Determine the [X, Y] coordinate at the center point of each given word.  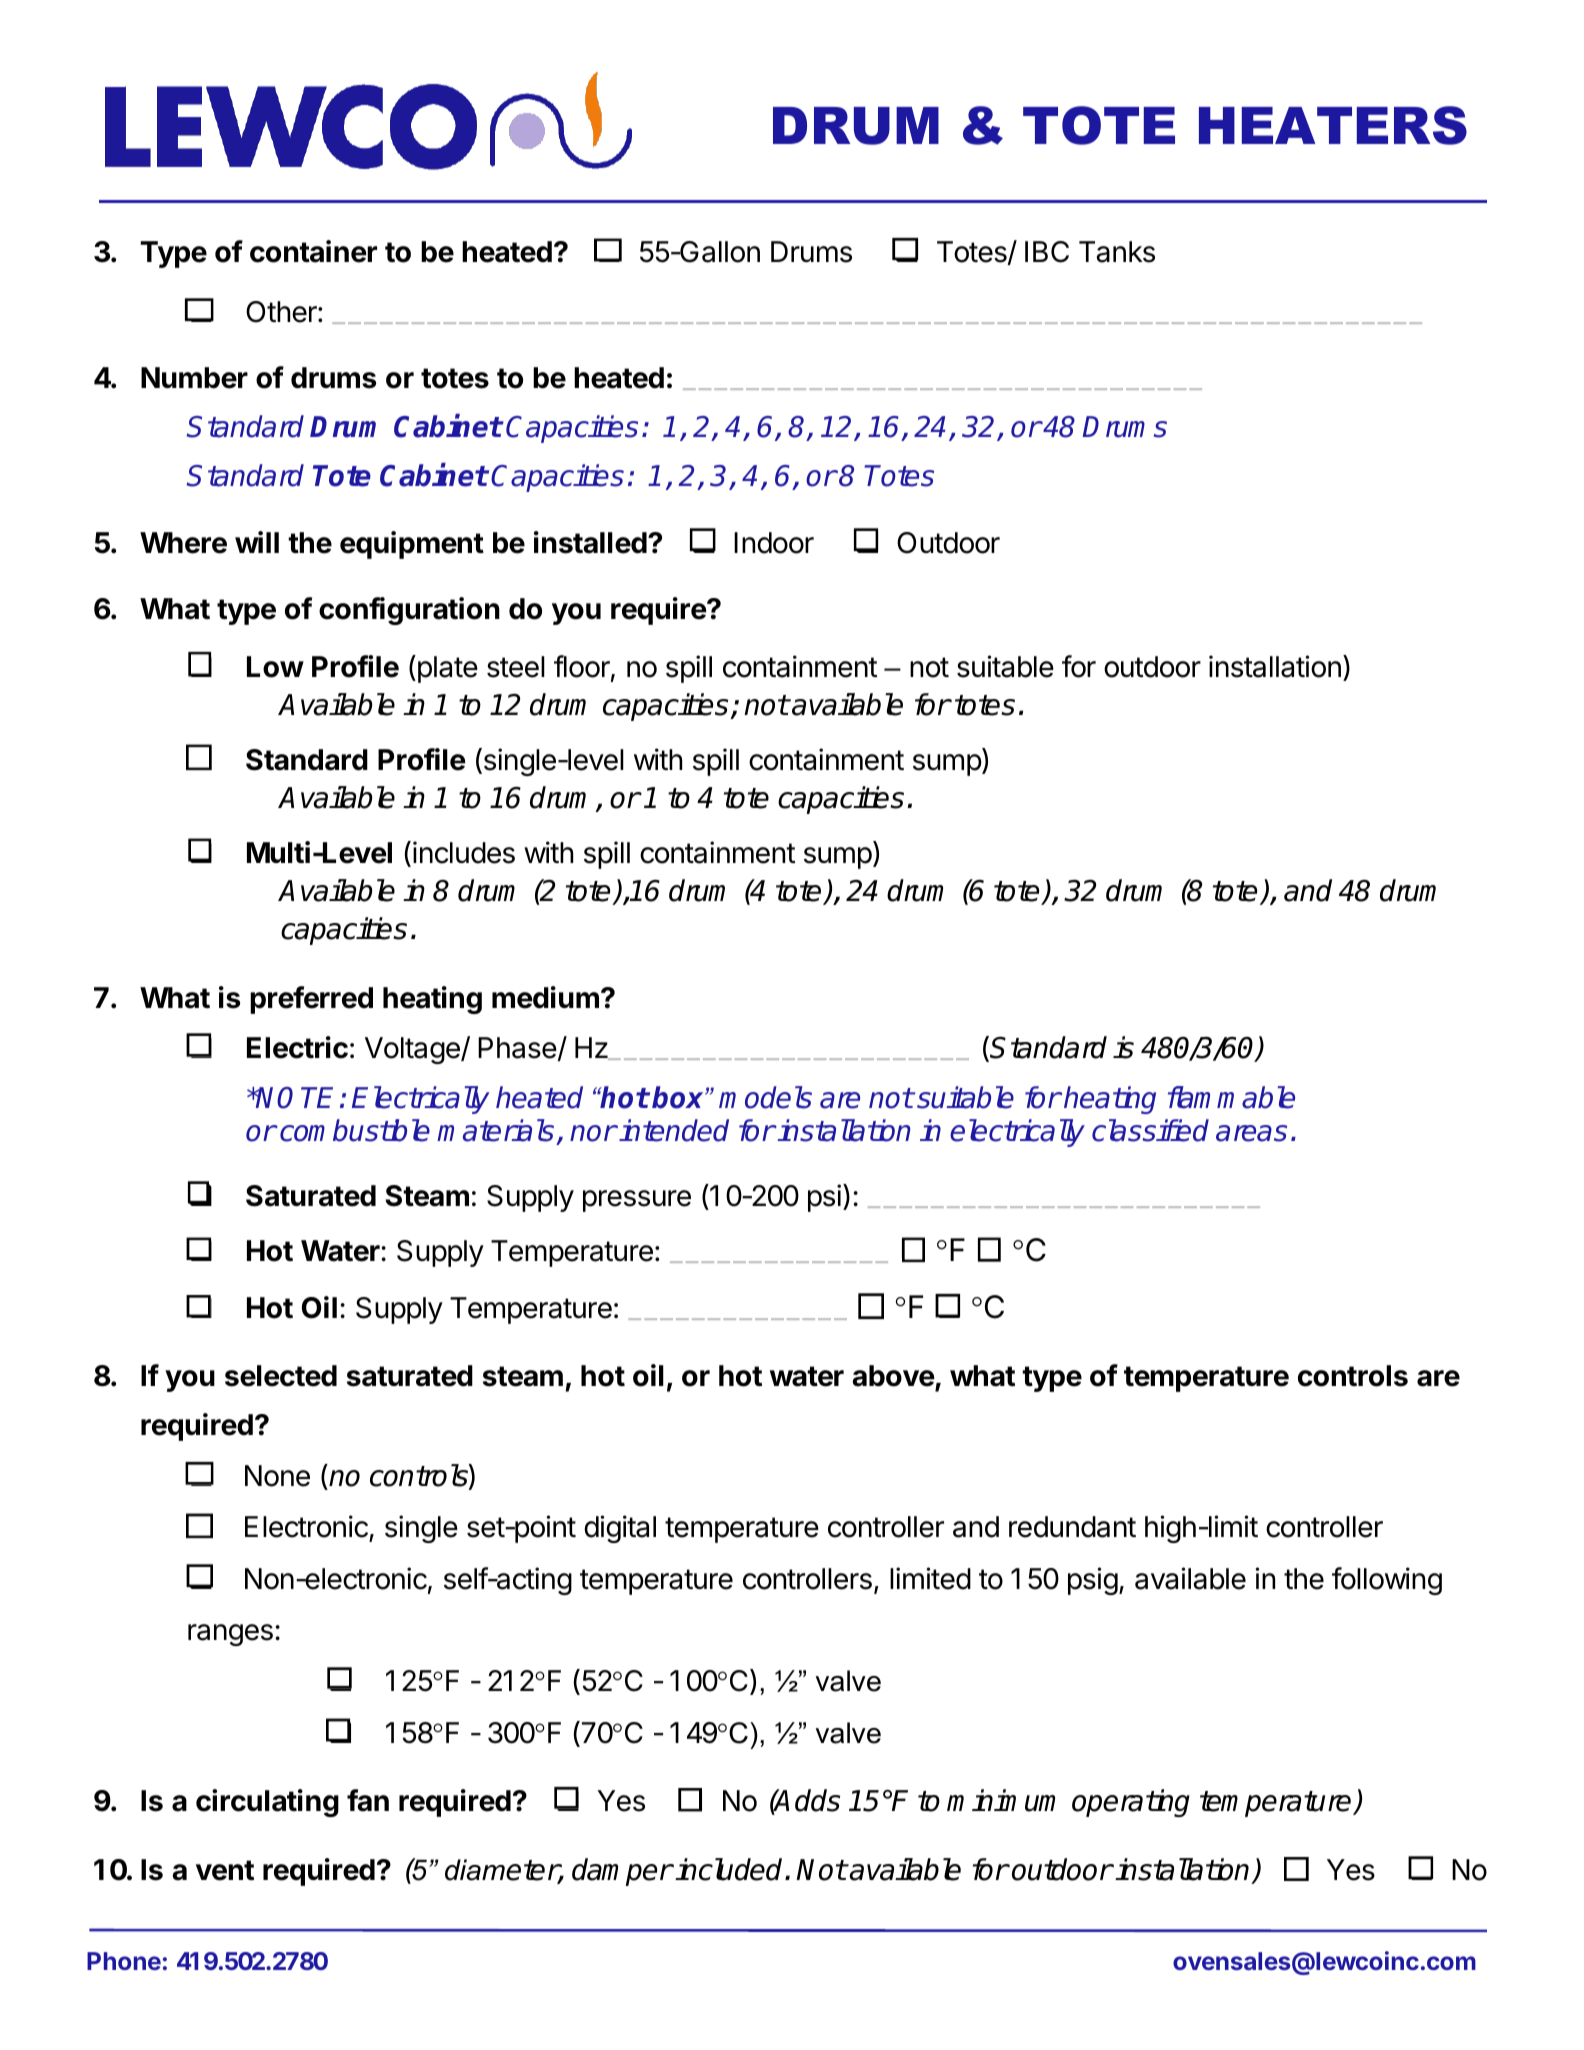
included [730, 1869]
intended [674, 1130]
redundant [1072, 1527]
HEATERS [1333, 125]
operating [1131, 1803]
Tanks [1117, 252]
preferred [311, 1000]
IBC [1047, 252]
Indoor [774, 543]
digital [620, 1529]
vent [225, 1870]
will [257, 542]
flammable [1231, 1097]
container [313, 251]
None [277, 1476]
